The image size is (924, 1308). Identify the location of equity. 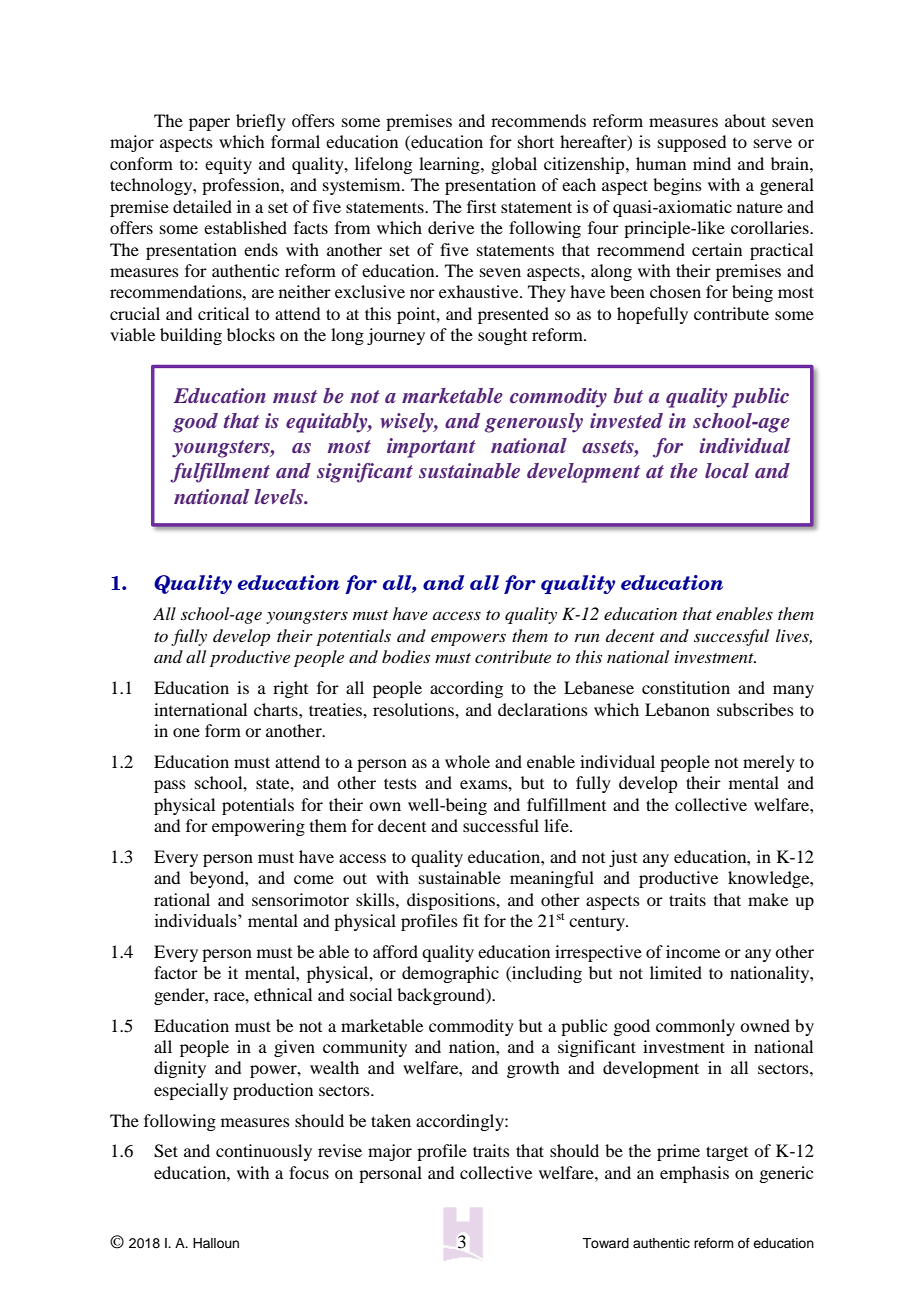
(228, 165).
